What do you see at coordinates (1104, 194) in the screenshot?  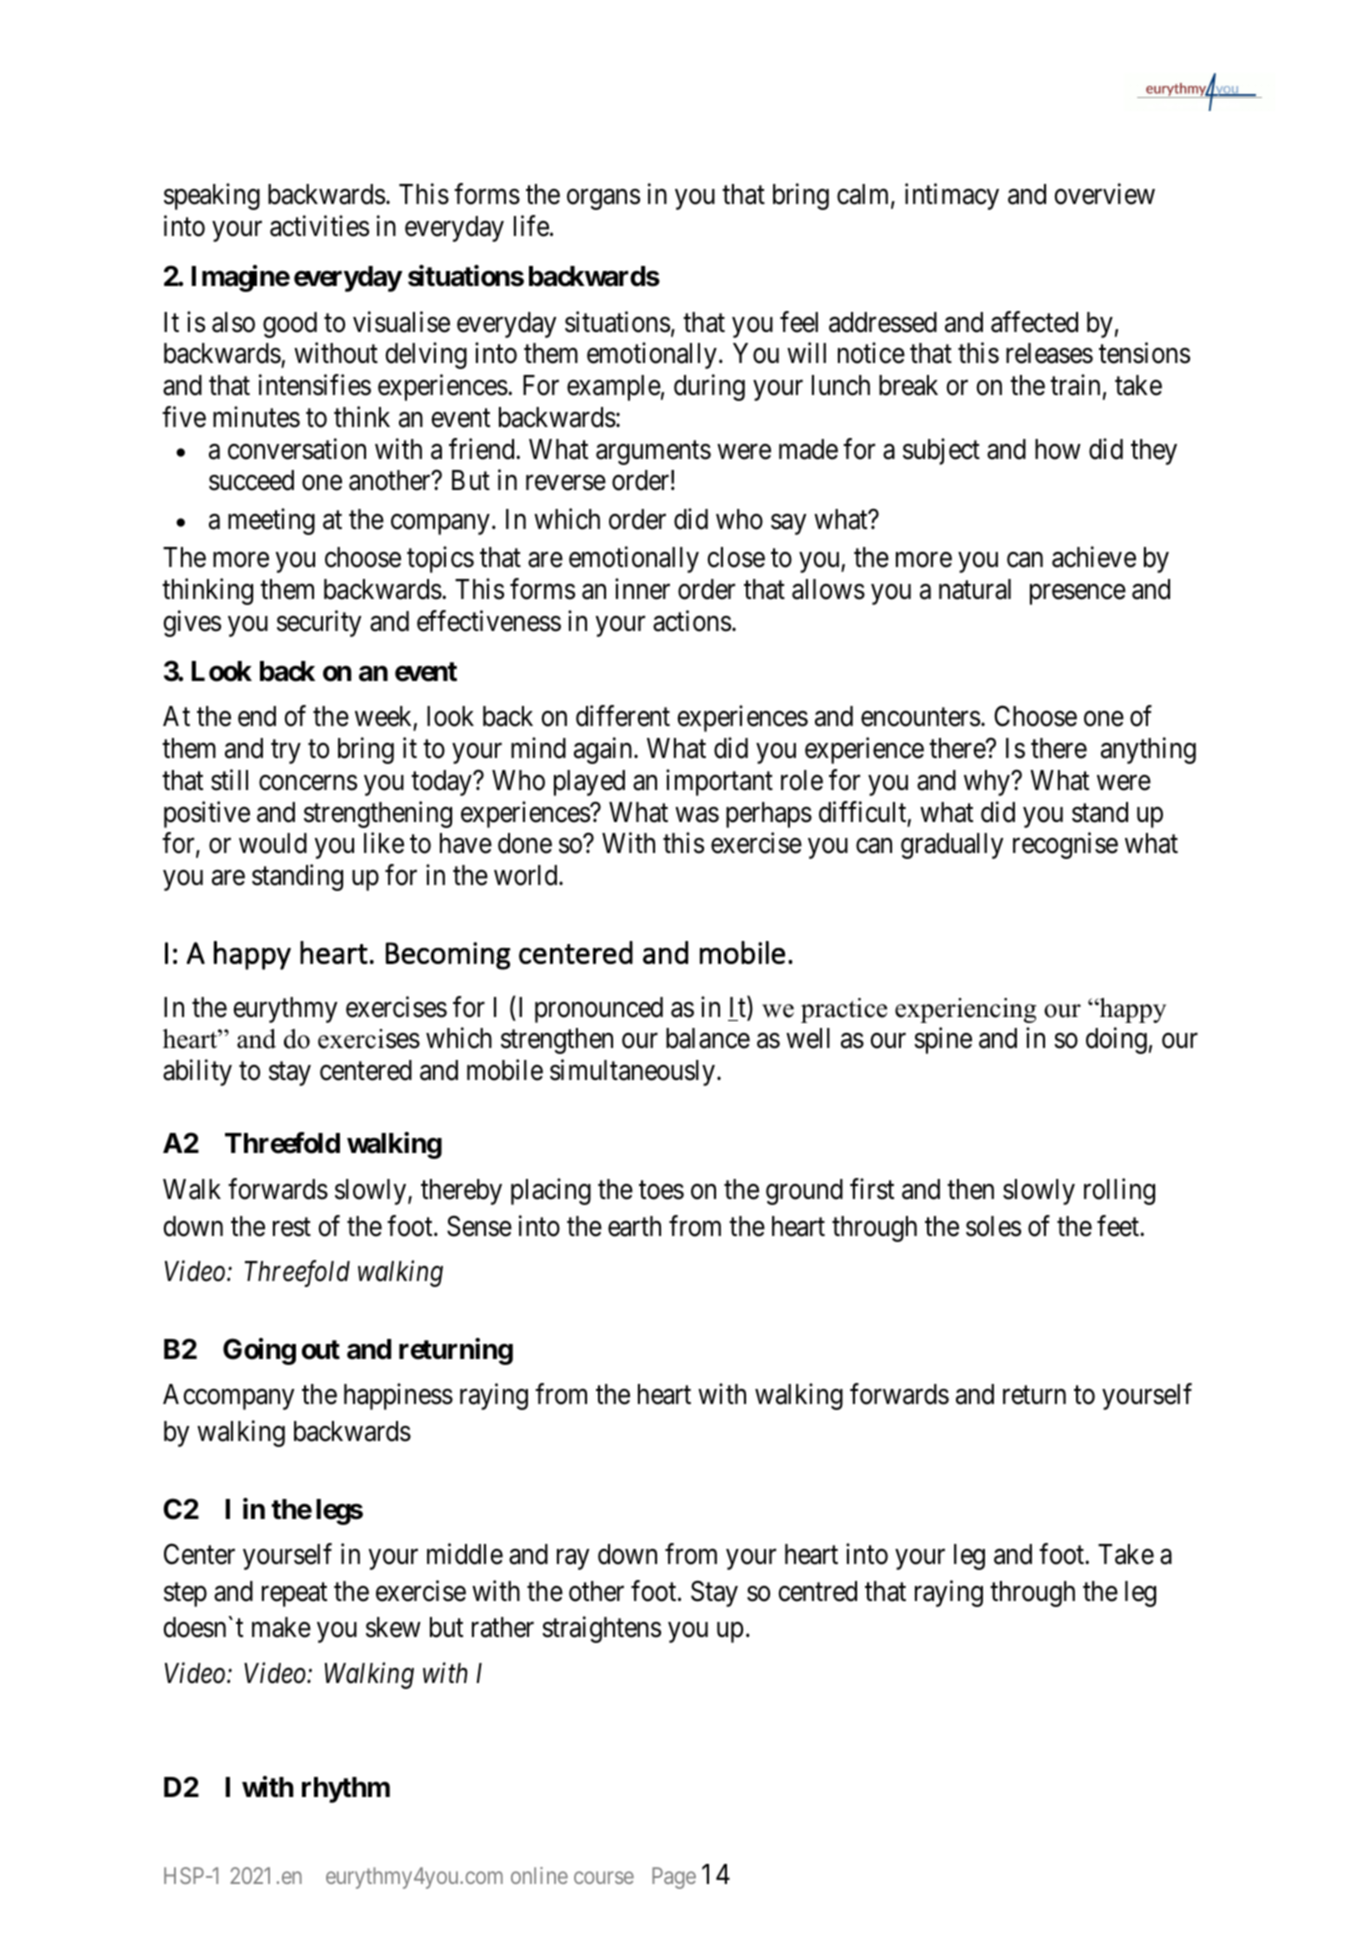 I see `overview` at bounding box center [1104, 194].
